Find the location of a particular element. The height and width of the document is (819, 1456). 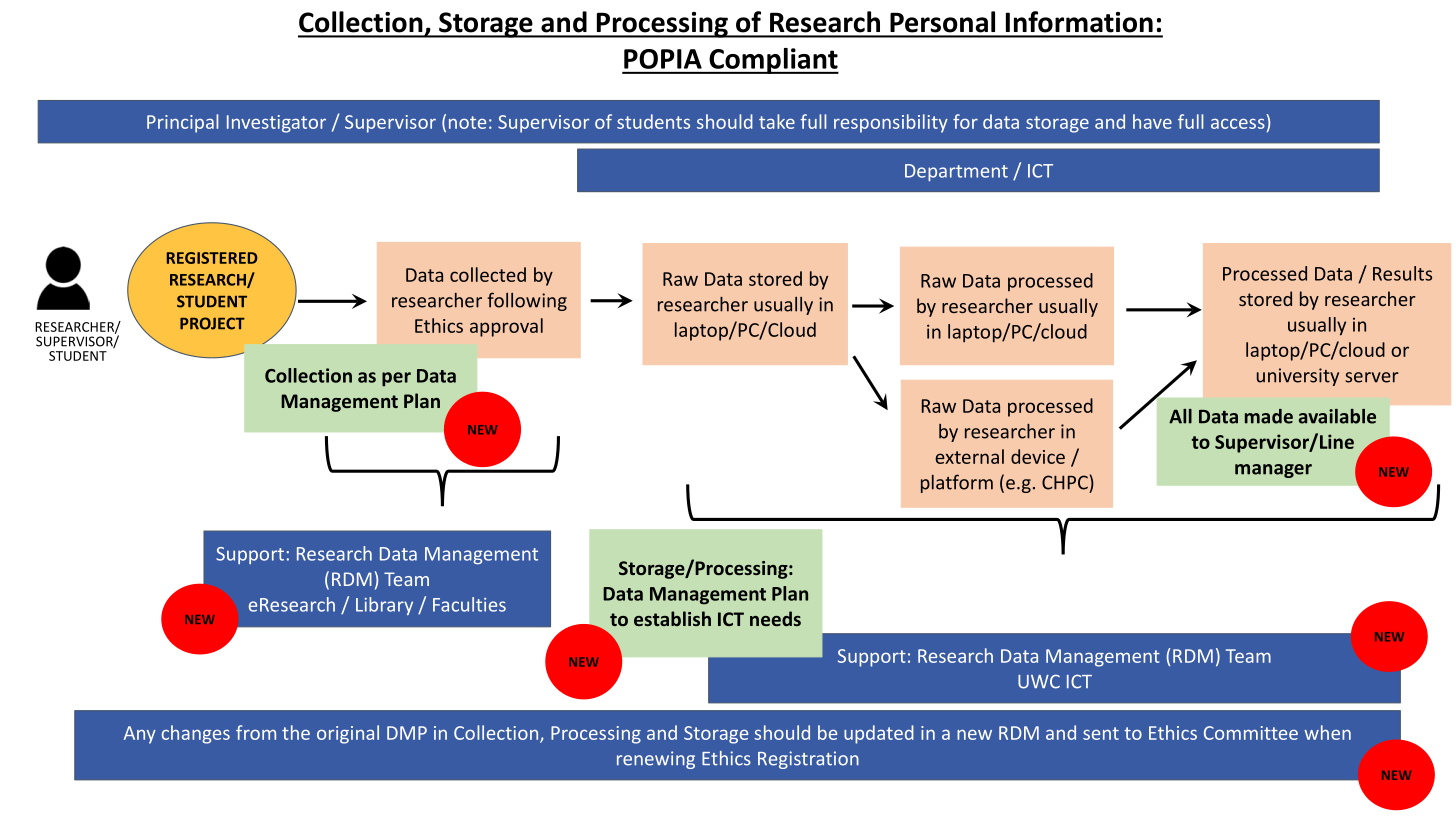

made is located at coordinates (1269, 416).
